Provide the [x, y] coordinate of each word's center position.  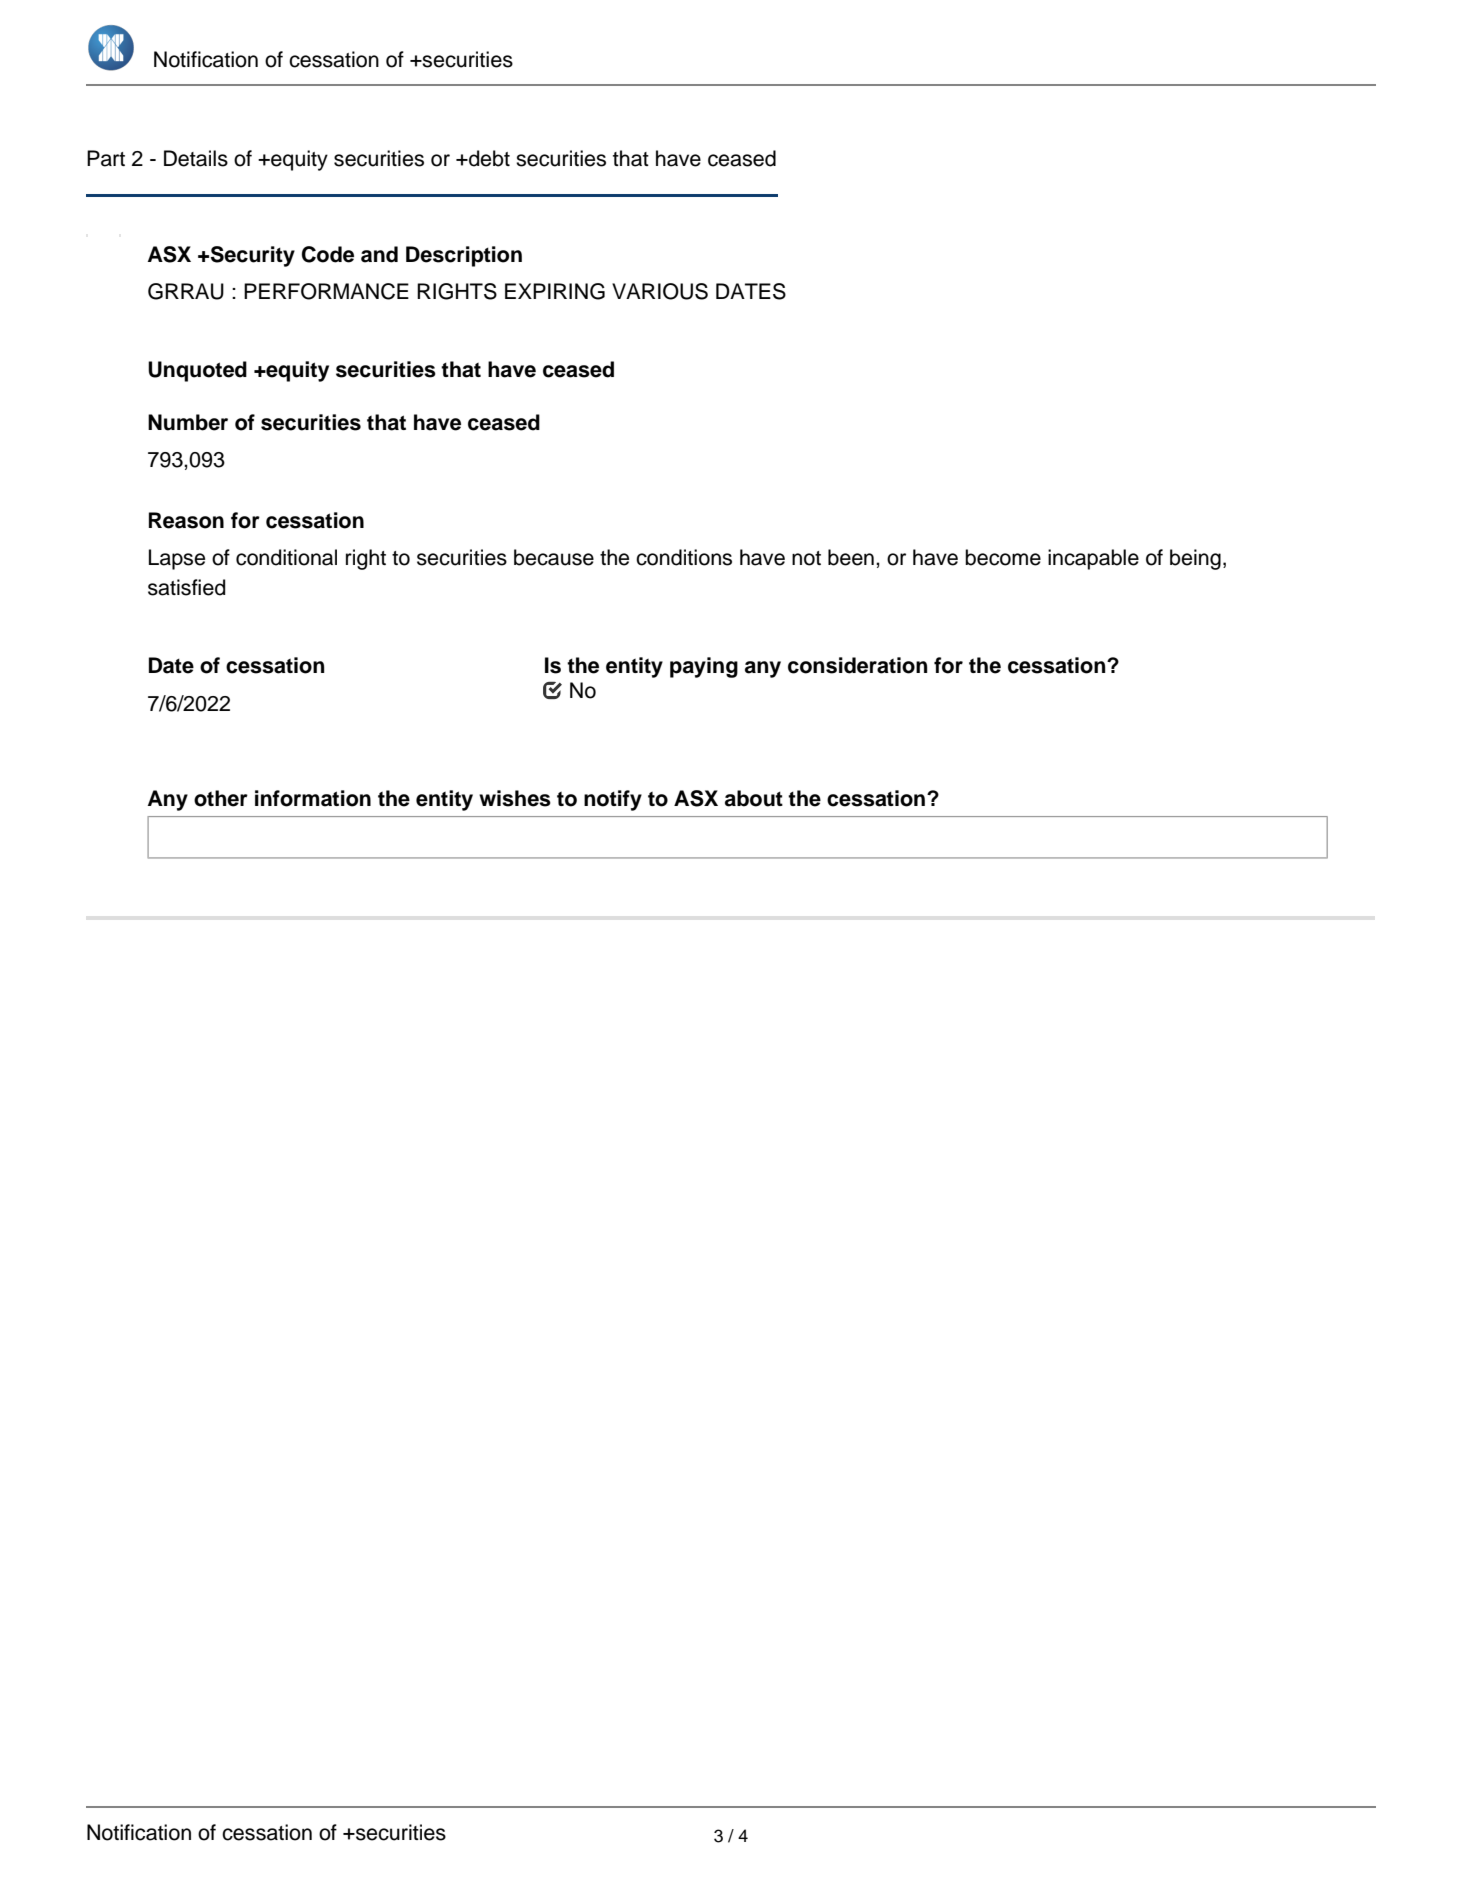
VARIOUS [660, 291]
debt [488, 158]
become [1003, 557]
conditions [684, 557]
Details [196, 158]
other [221, 798]
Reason [186, 520]
